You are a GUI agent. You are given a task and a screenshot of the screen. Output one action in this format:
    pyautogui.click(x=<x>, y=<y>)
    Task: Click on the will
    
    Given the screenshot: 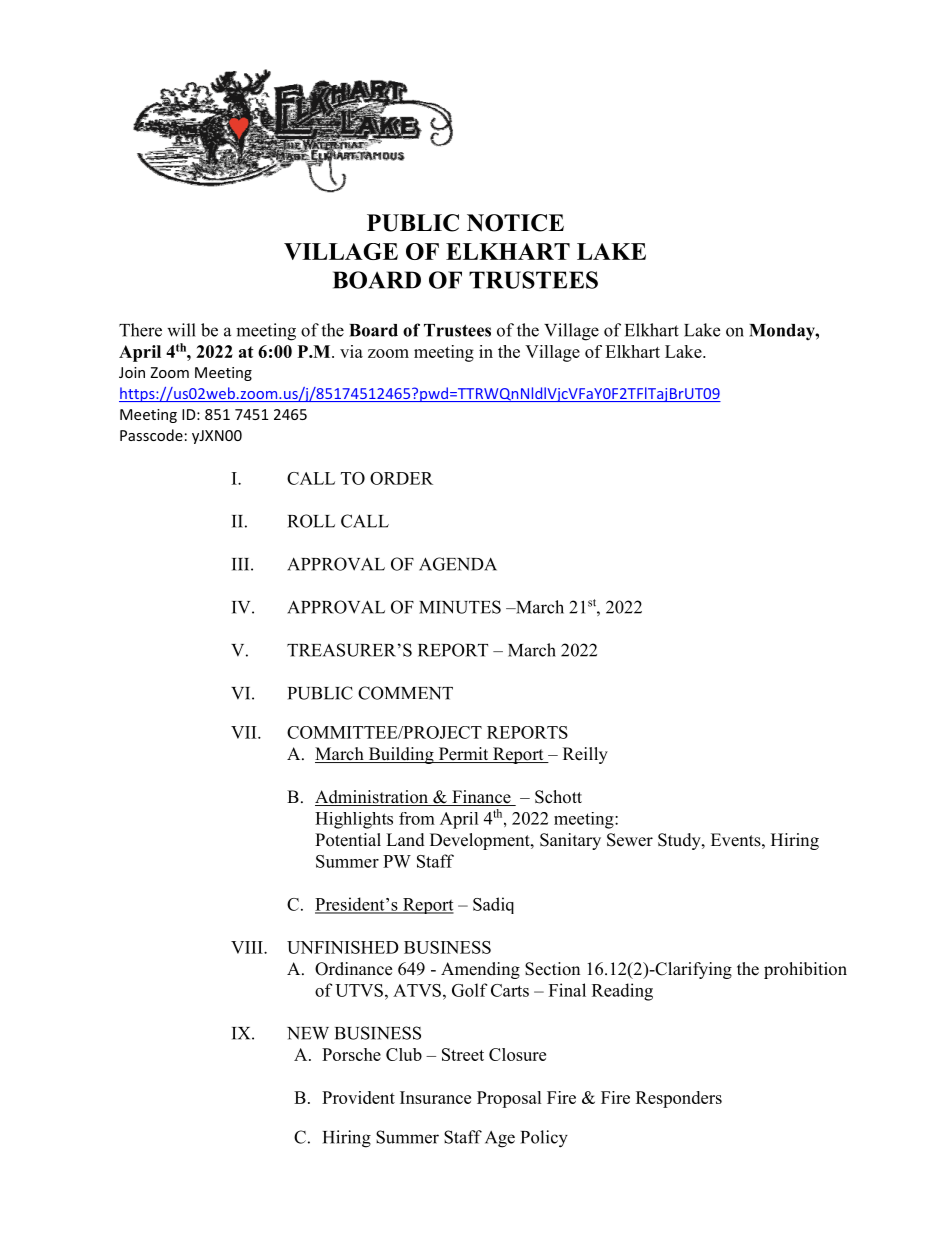 What is the action you would take?
    pyautogui.click(x=181, y=330)
